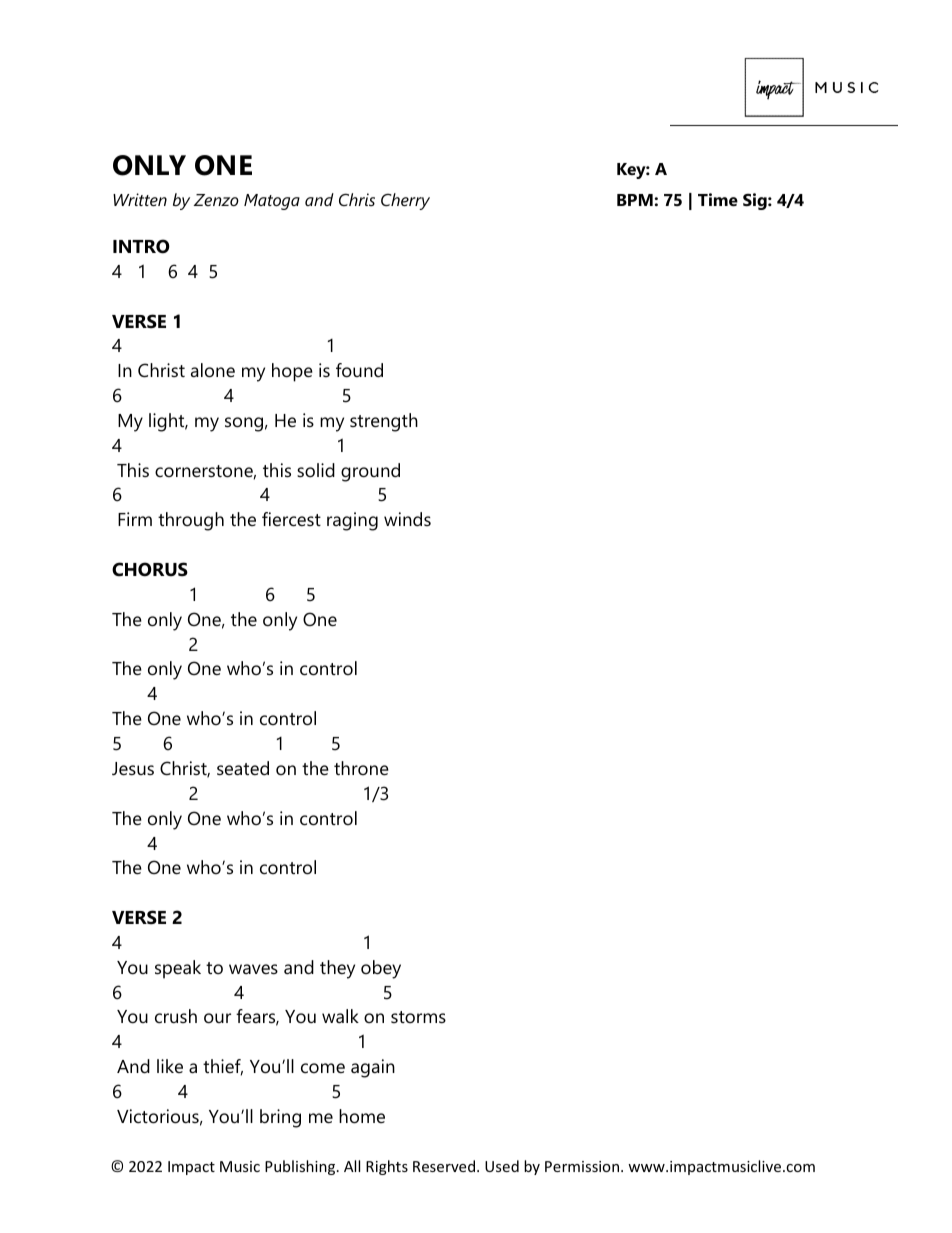  I want to click on INTRO, so click(141, 246).
